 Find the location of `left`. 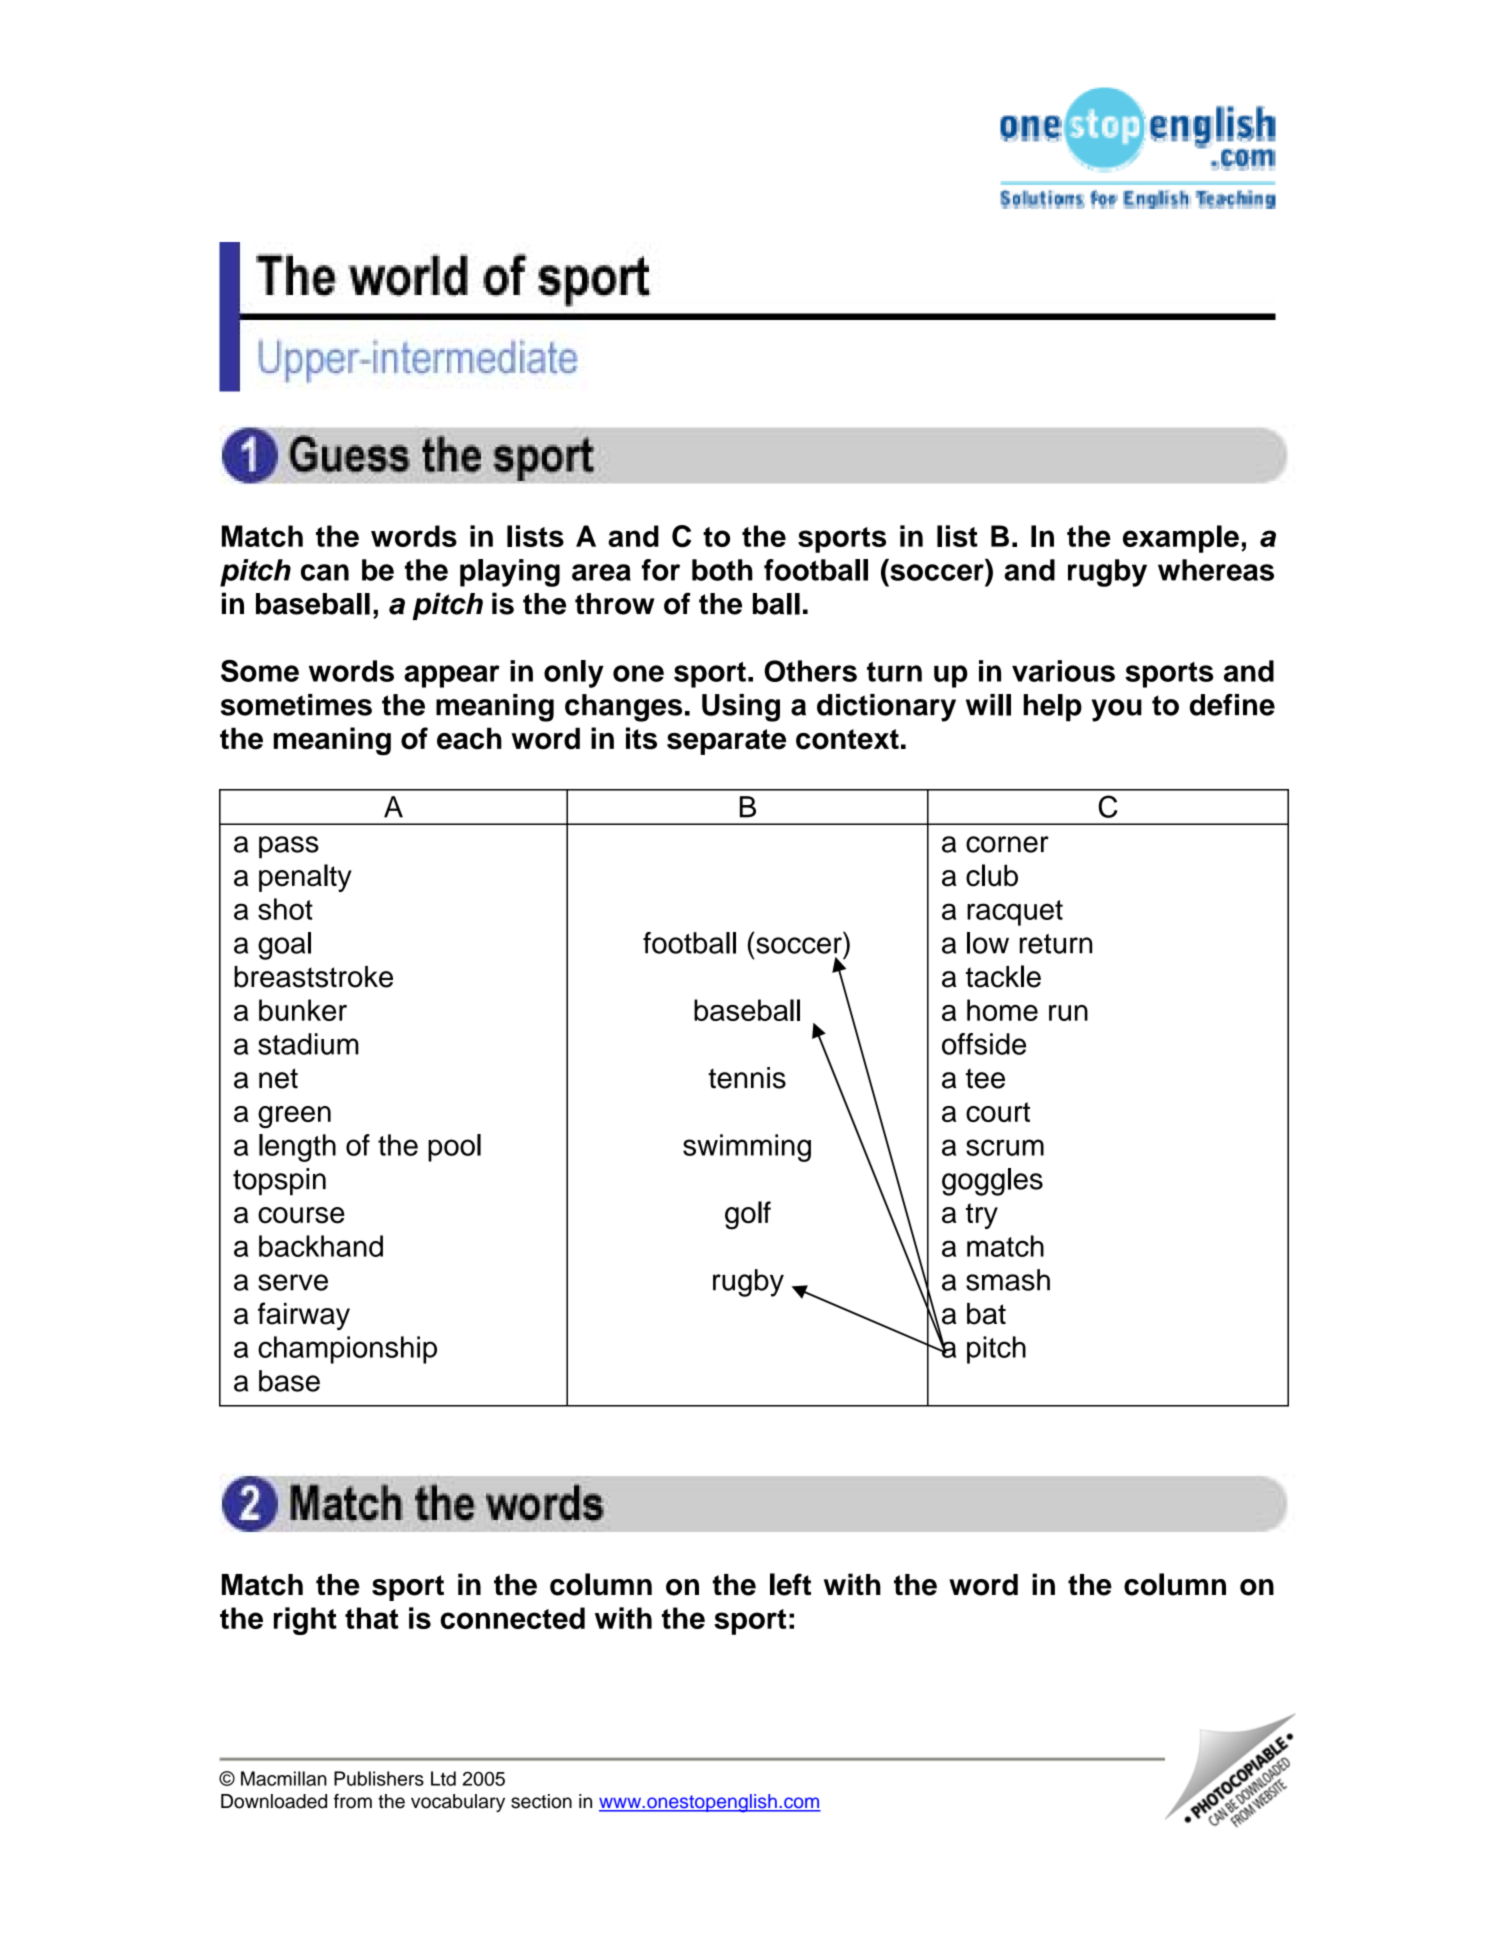

left is located at coordinates (790, 1584).
